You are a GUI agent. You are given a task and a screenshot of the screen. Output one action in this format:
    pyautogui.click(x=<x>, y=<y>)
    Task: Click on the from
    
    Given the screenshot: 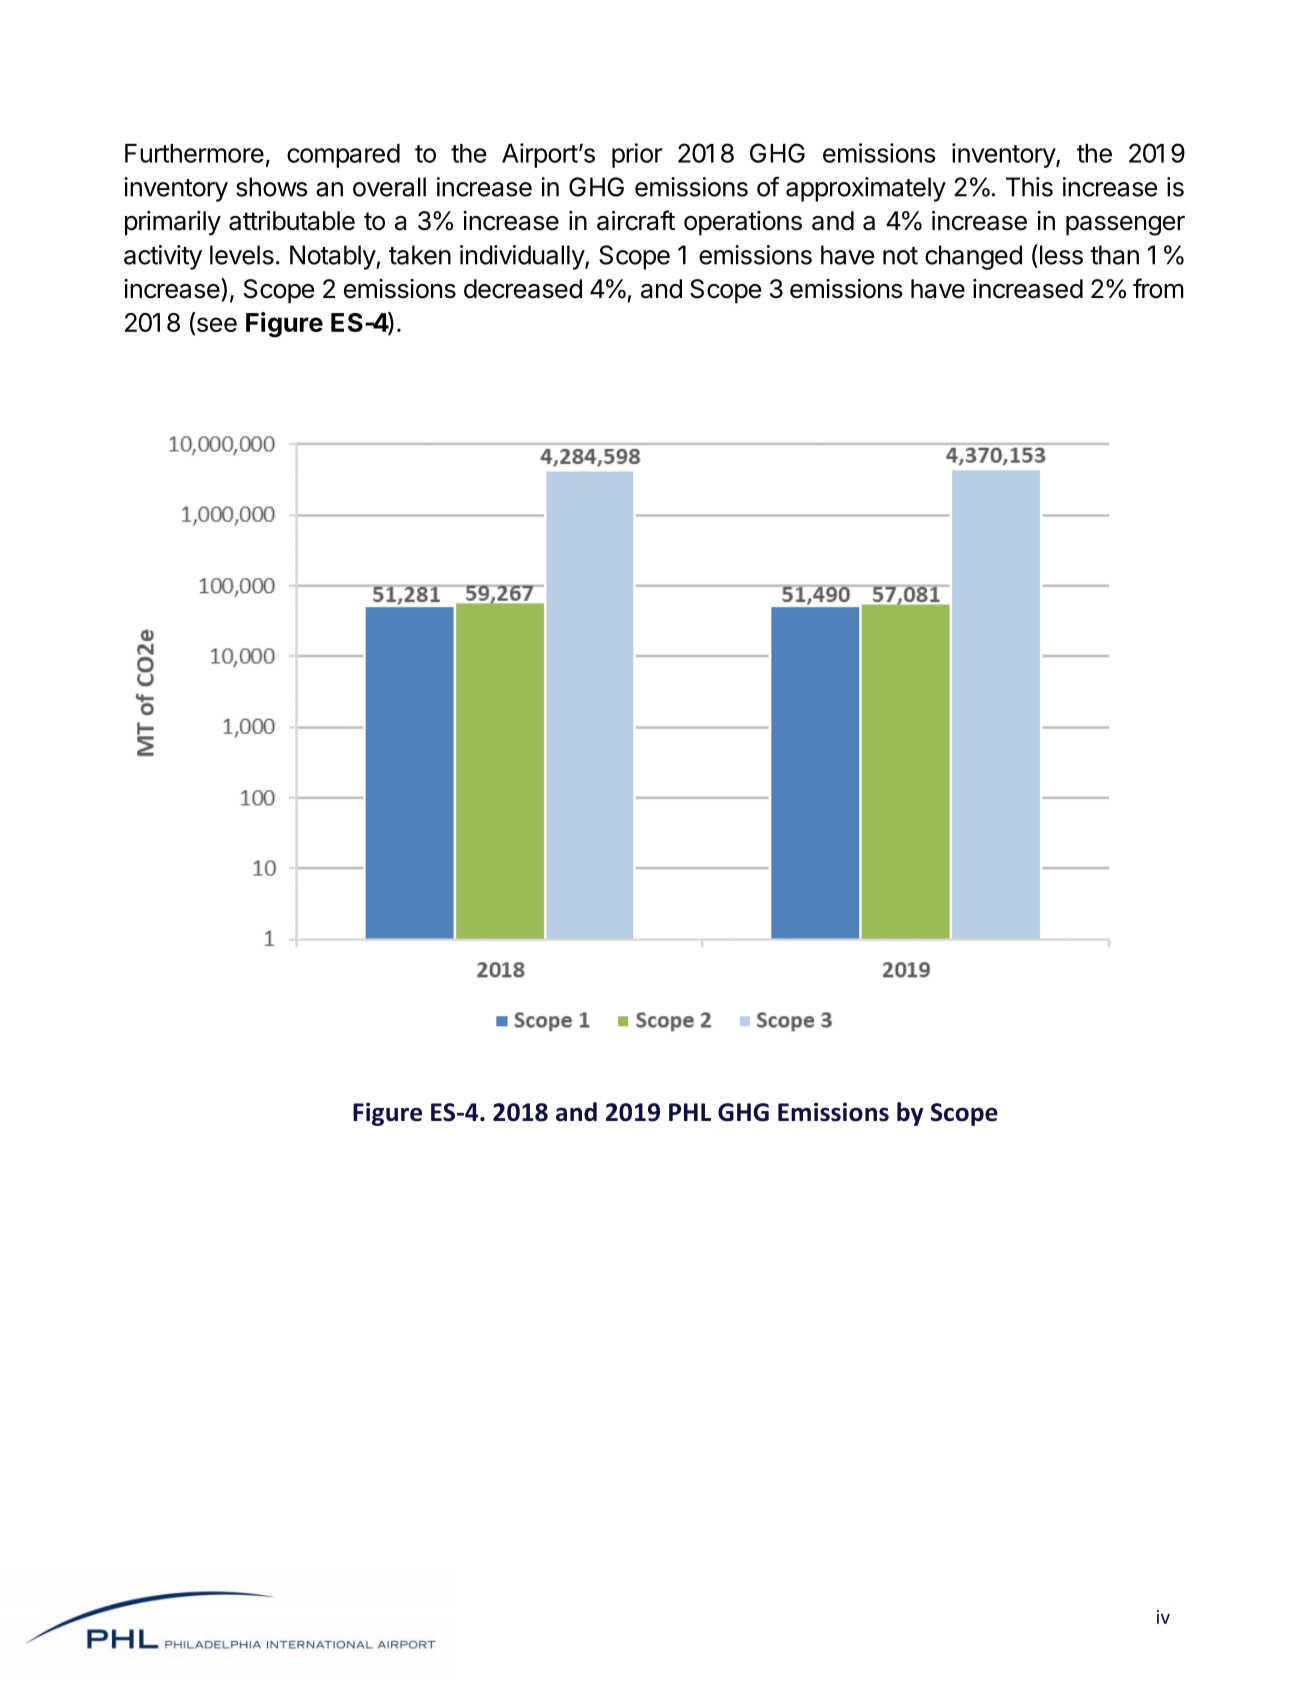 What is the action you would take?
    pyautogui.click(x=1158, y=288)
